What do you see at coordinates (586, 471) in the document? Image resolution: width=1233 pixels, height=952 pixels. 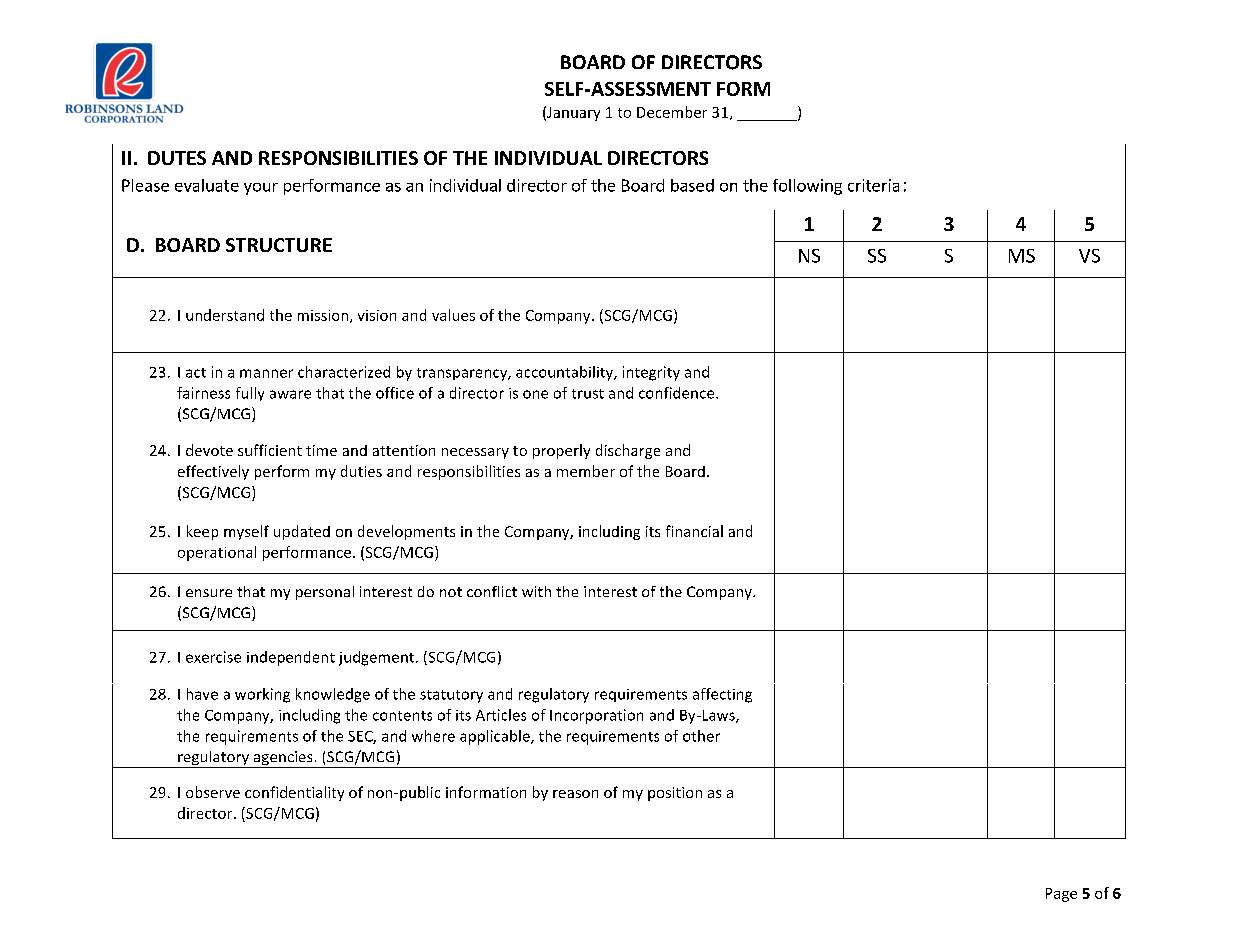 I see `member` at bounding box center [586, 471].
